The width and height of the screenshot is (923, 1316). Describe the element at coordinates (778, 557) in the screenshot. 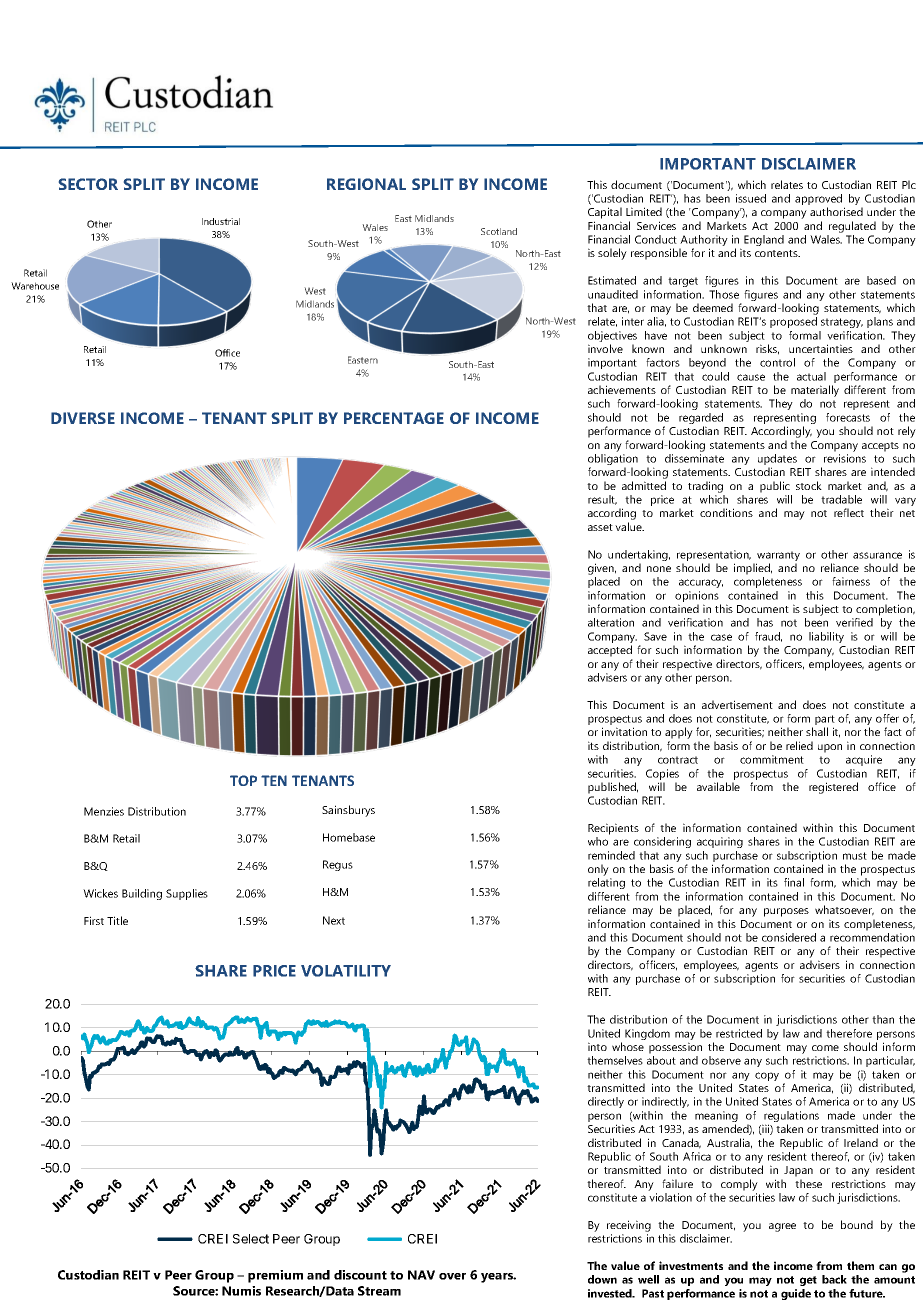

I see `warranty` at that location.
